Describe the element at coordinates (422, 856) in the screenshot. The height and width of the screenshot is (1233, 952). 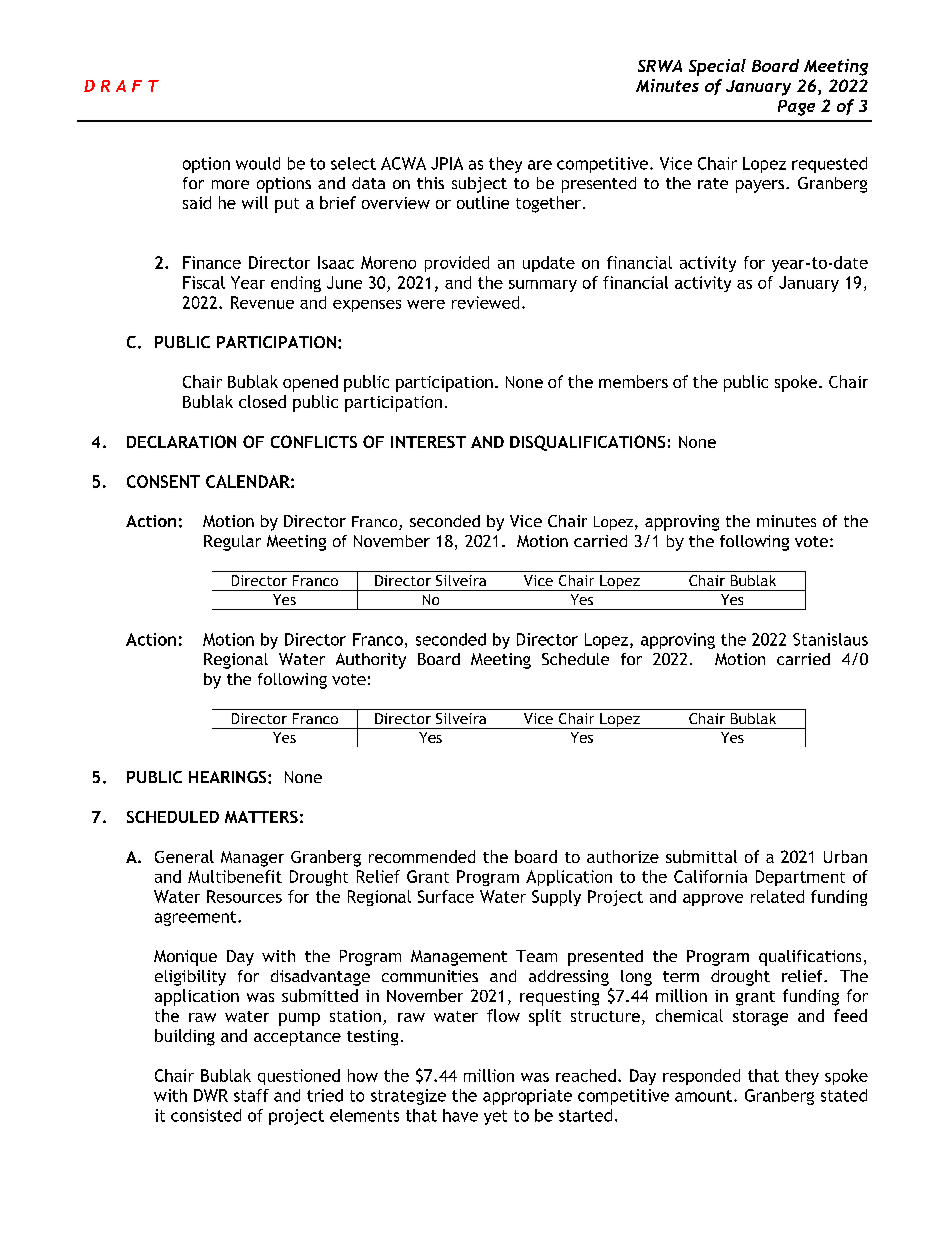
I see `recommended` at that location.
